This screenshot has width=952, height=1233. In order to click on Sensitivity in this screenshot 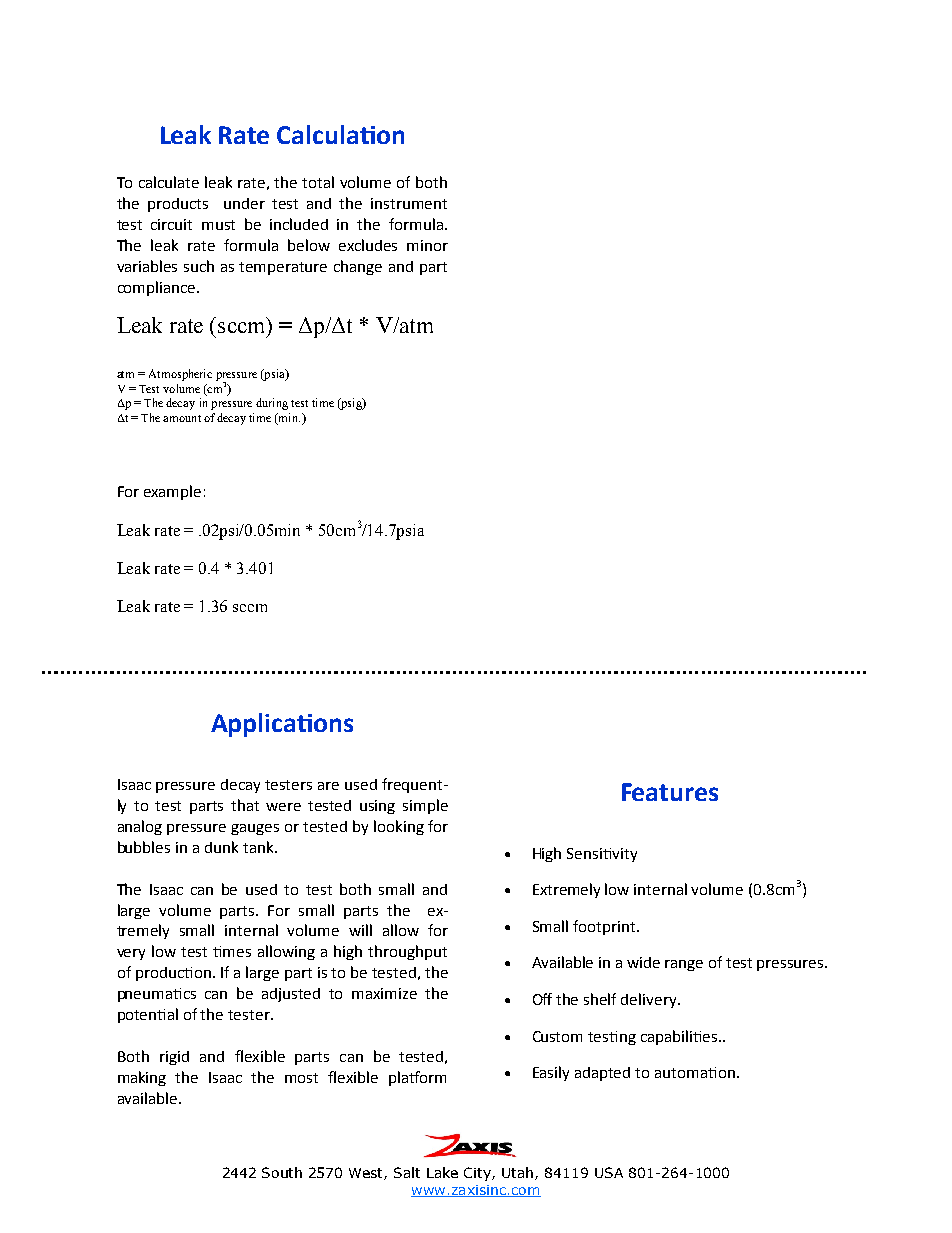, I will do `click(602, 855)`.
